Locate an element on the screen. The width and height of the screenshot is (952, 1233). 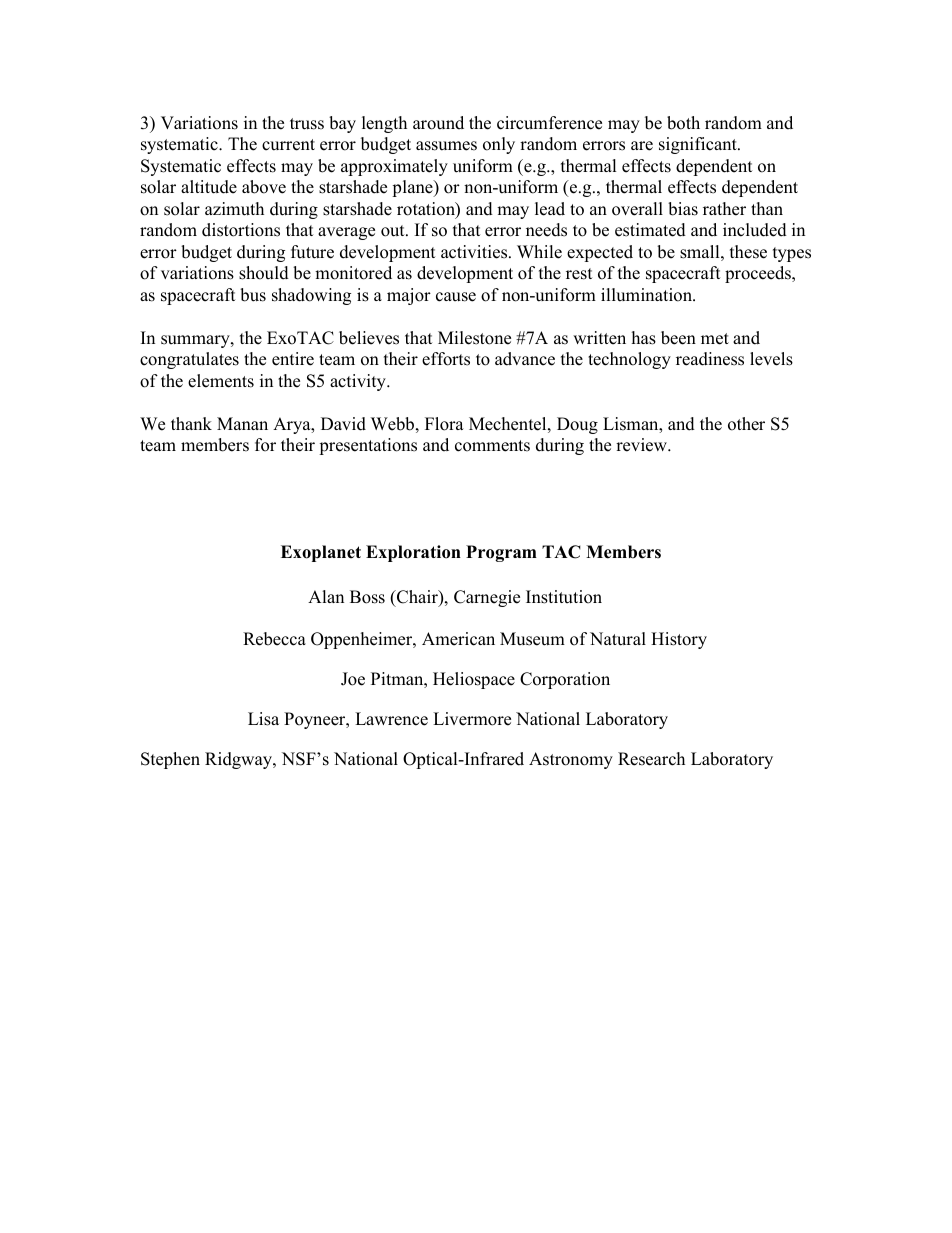
significant is located at coordinates (699, 145).
